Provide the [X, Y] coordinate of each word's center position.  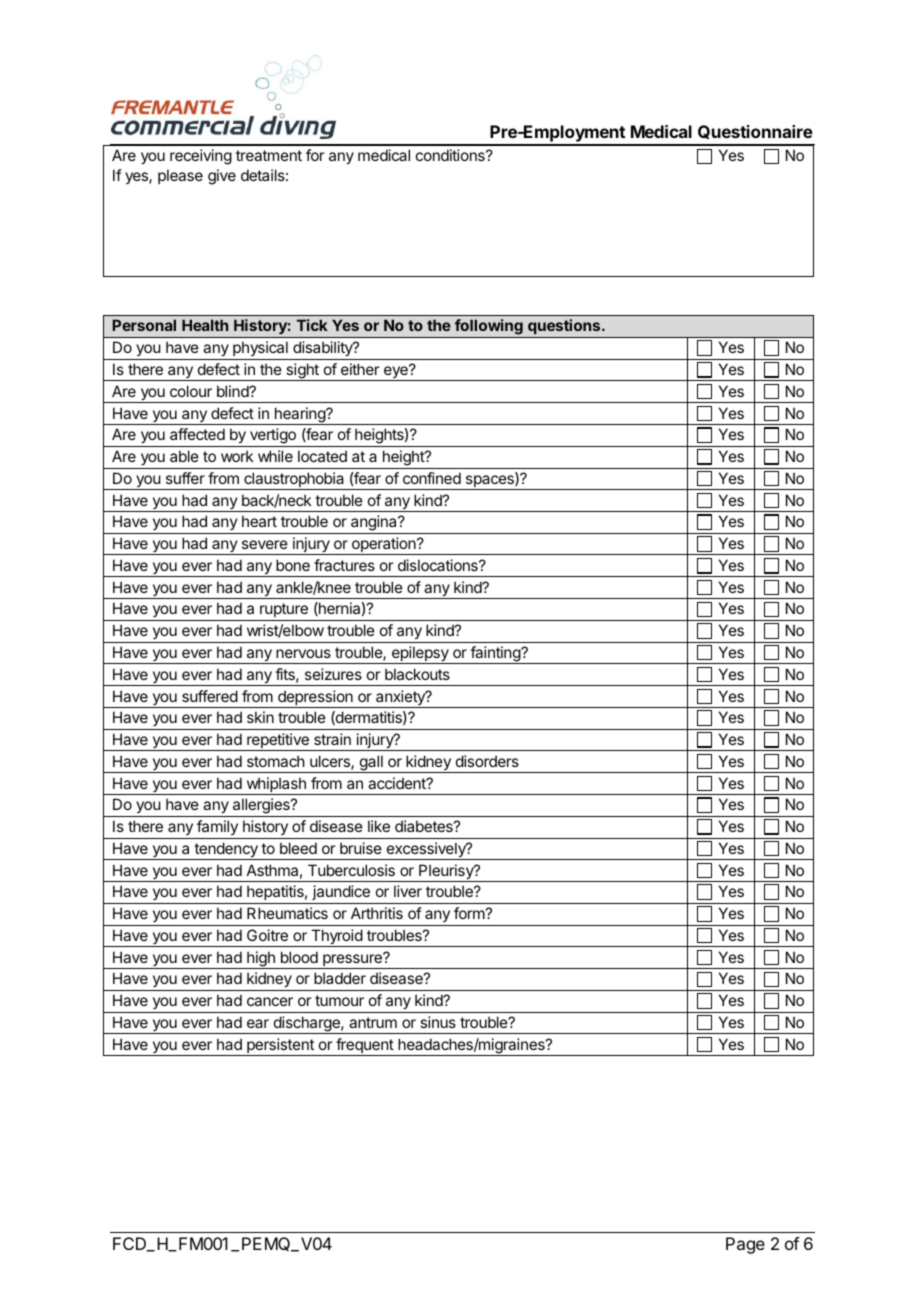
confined [432, 478]
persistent [280, 1047]
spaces [489, 482]
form [469, 913]
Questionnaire [755, 132]
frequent [364, 1047]
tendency [226, 851]
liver [408, 891]
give [222, 177]
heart [259, 521]
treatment [269, 155]
